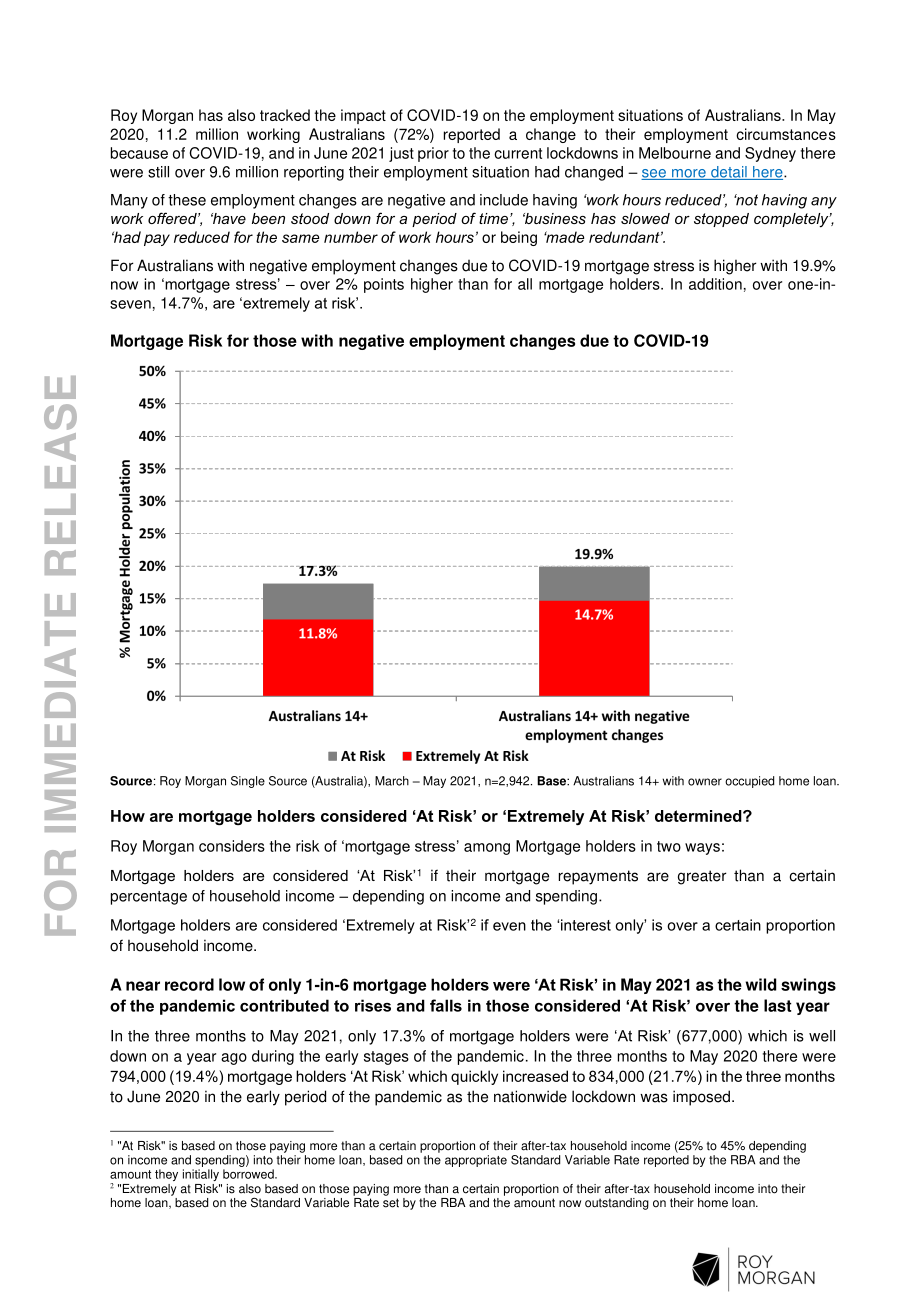  What do you see at coordinates (158, 172) in the document?
I see `still` at bounding box center [158, 172].
